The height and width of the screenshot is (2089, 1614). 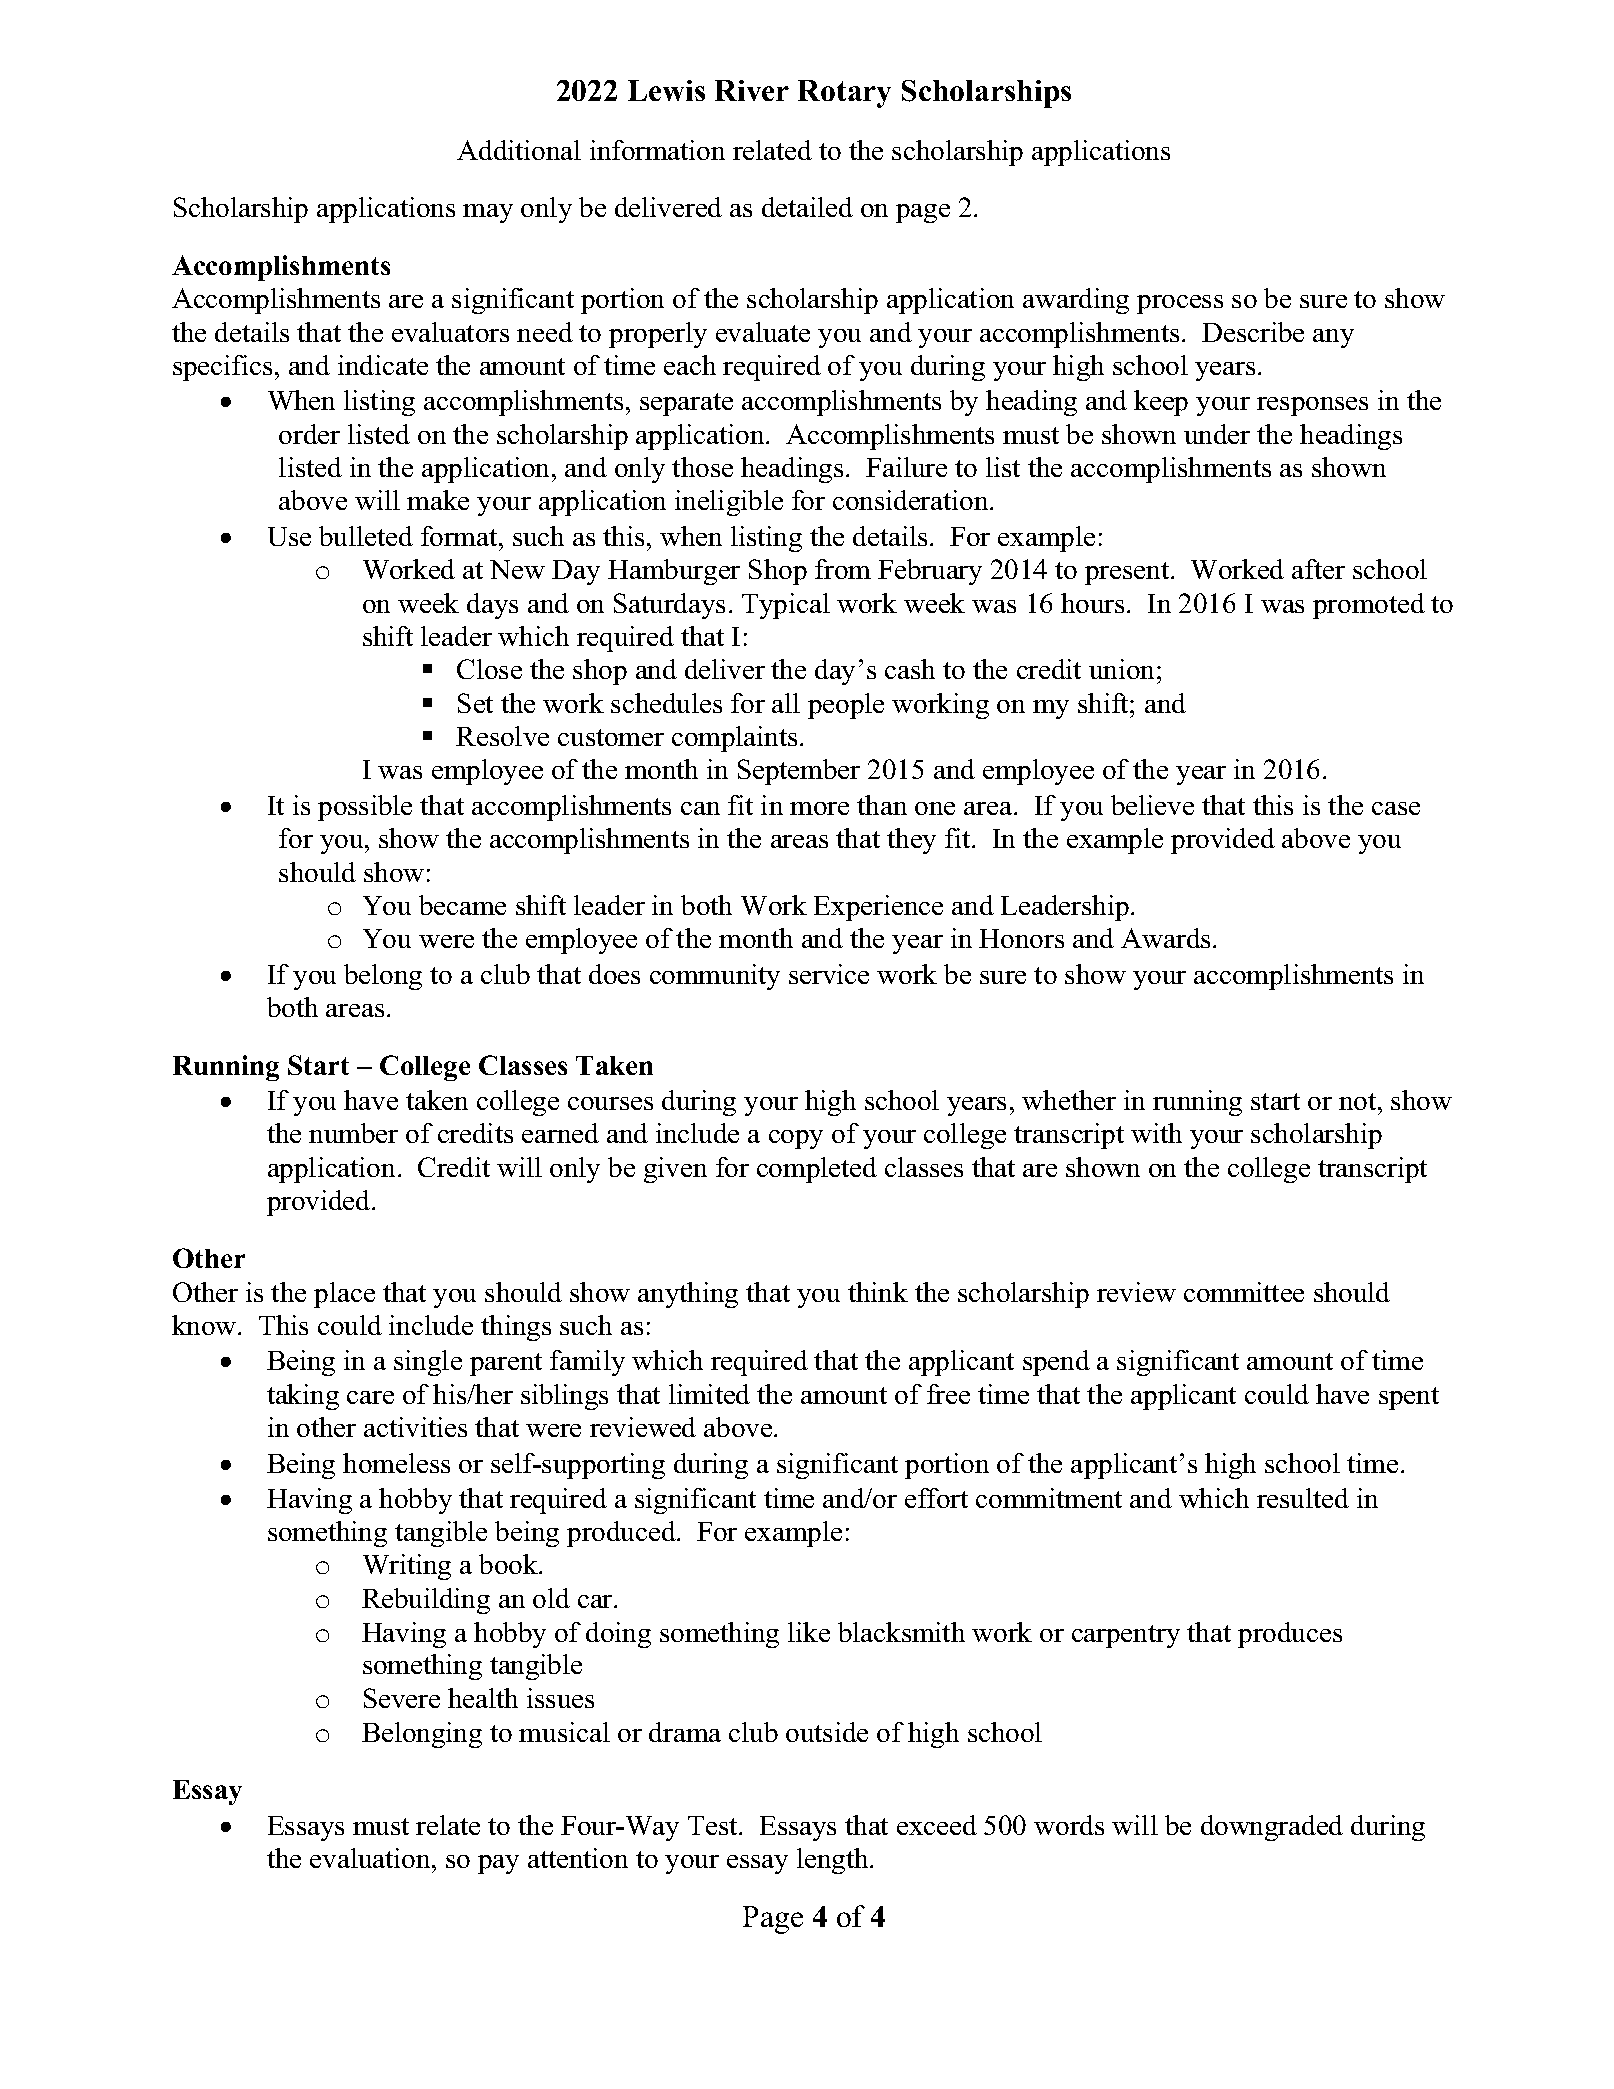 I want to click on process, so click(x=1180, y=304).
